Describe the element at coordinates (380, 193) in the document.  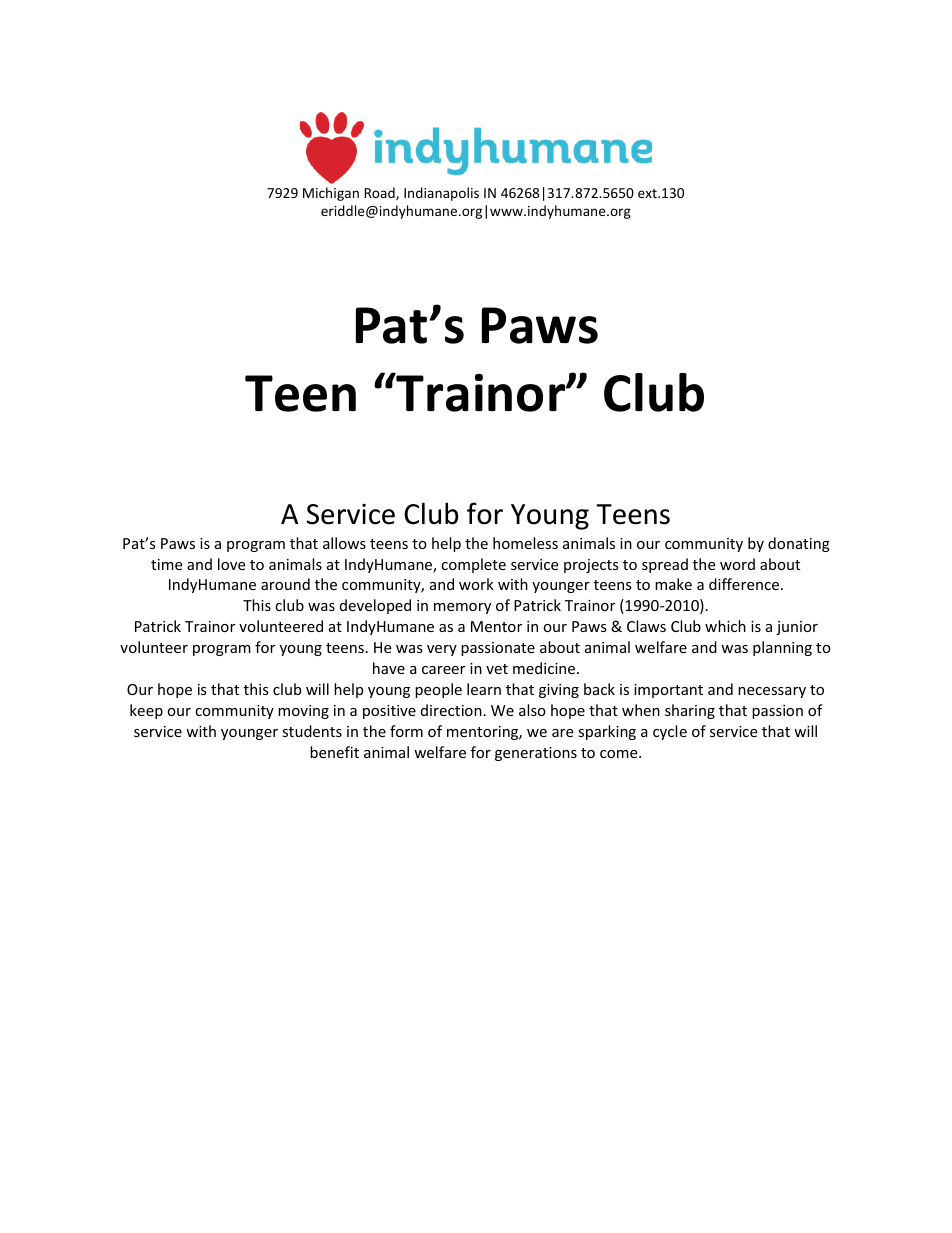
I see `Road` at that location.
